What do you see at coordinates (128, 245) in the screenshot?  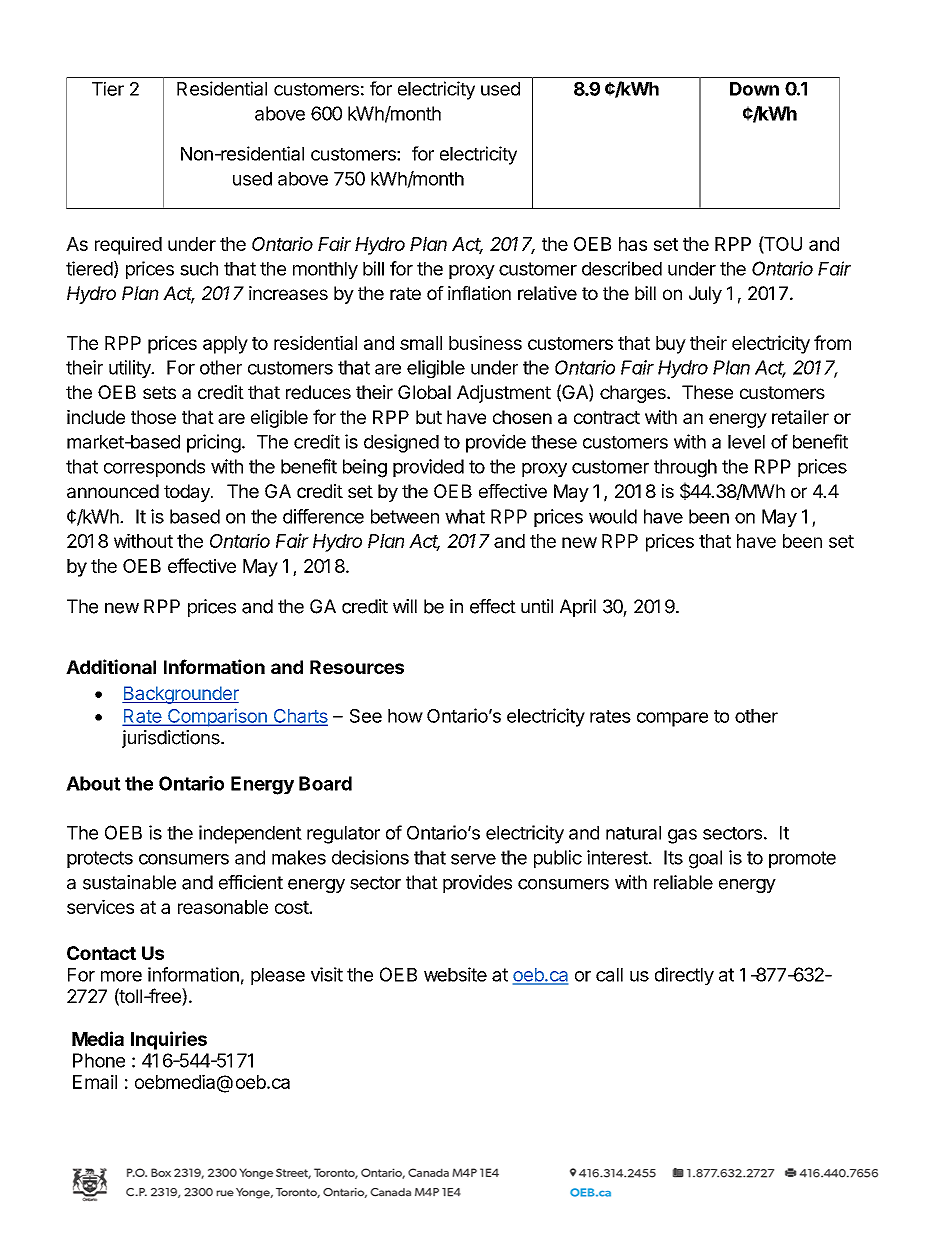 I see `required` at bounding box center [128, 245].
